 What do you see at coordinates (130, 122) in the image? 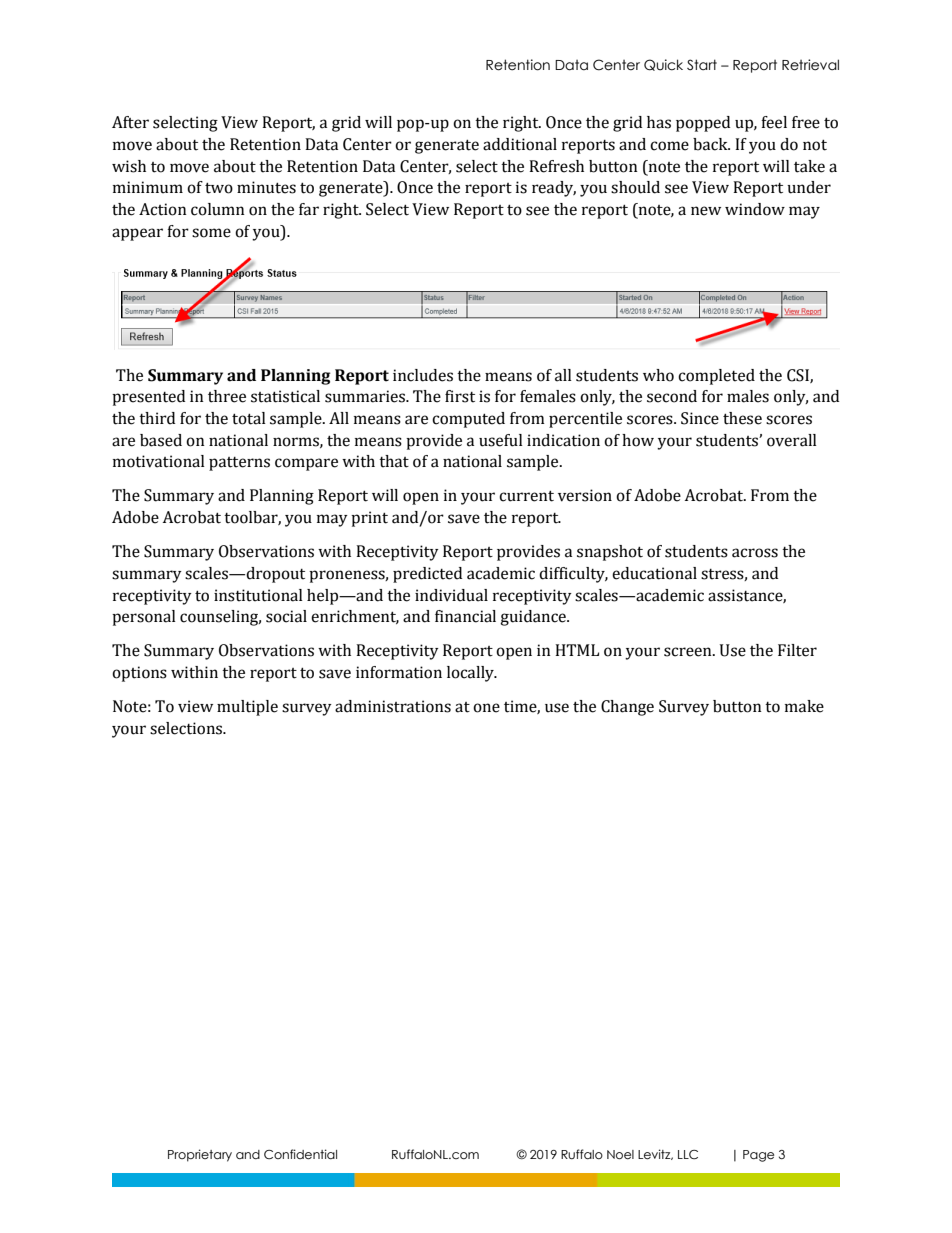
I see `After` at bounding box center [130, 122].
